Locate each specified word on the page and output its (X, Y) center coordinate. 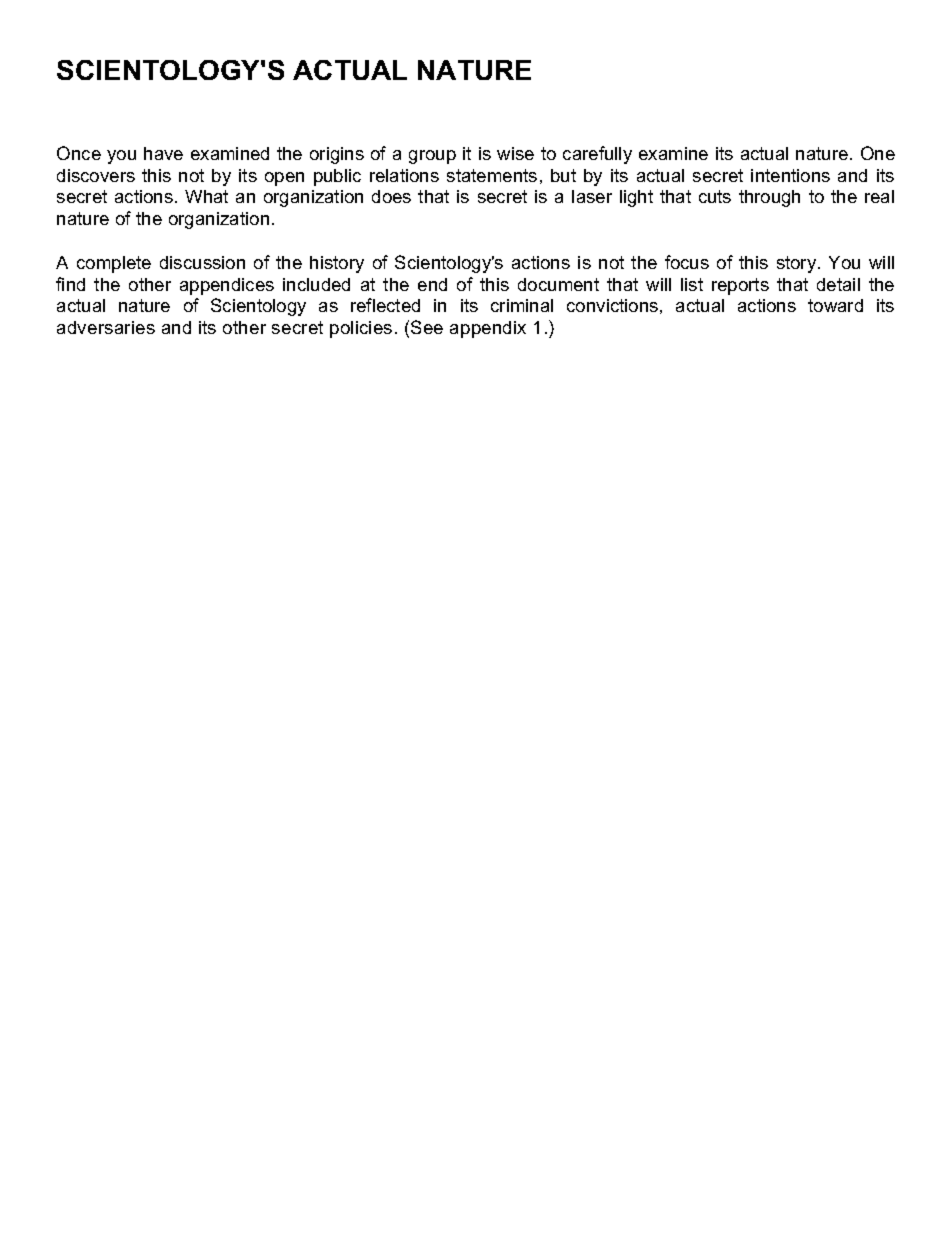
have (163, 153)
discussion (202, 262)
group (432, 157)
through (769, 198)
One (878, 153)
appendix (488, 329)
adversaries (106, 327)
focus (687, 262)
